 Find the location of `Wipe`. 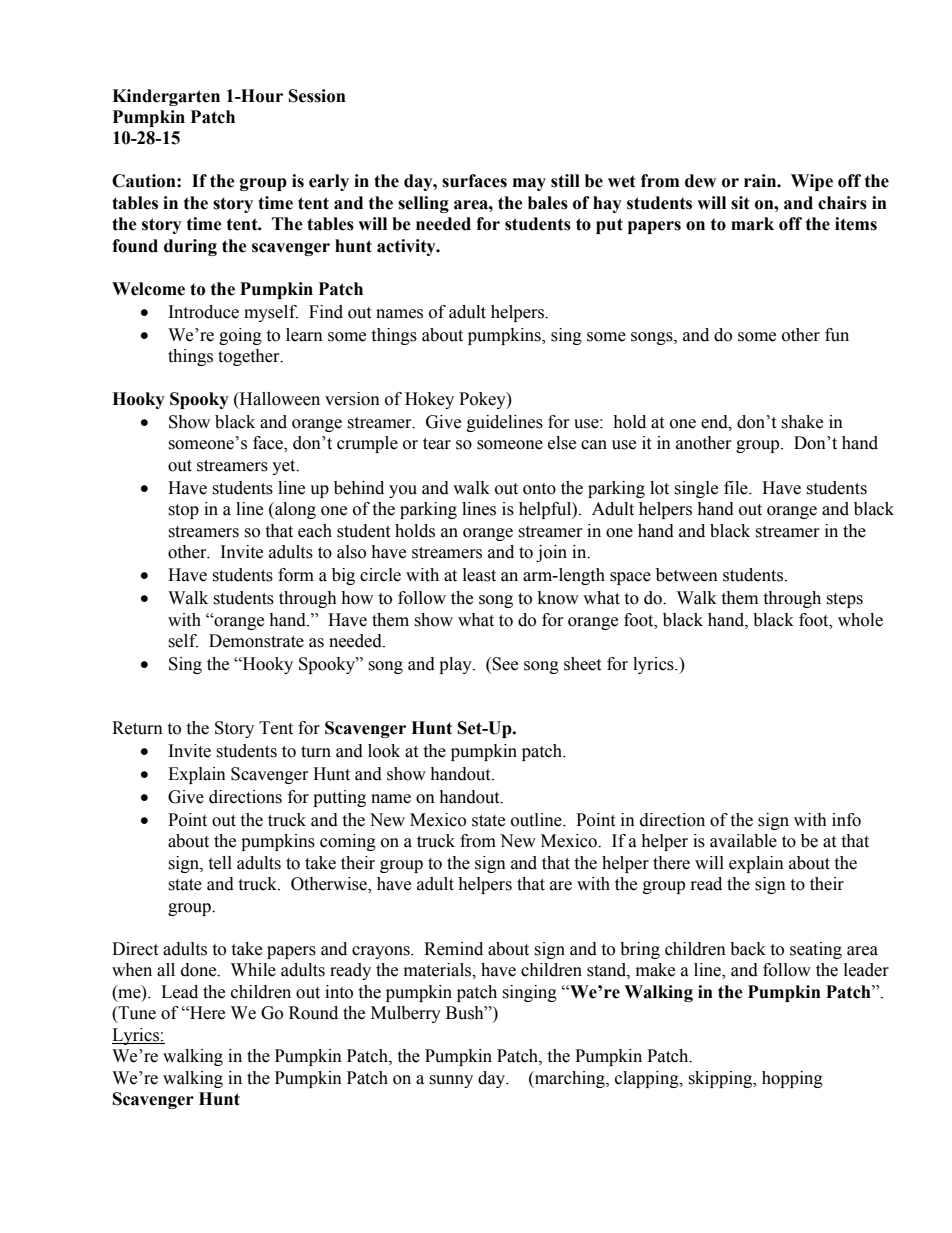

Wipe is located at coordinates (812, 182).
